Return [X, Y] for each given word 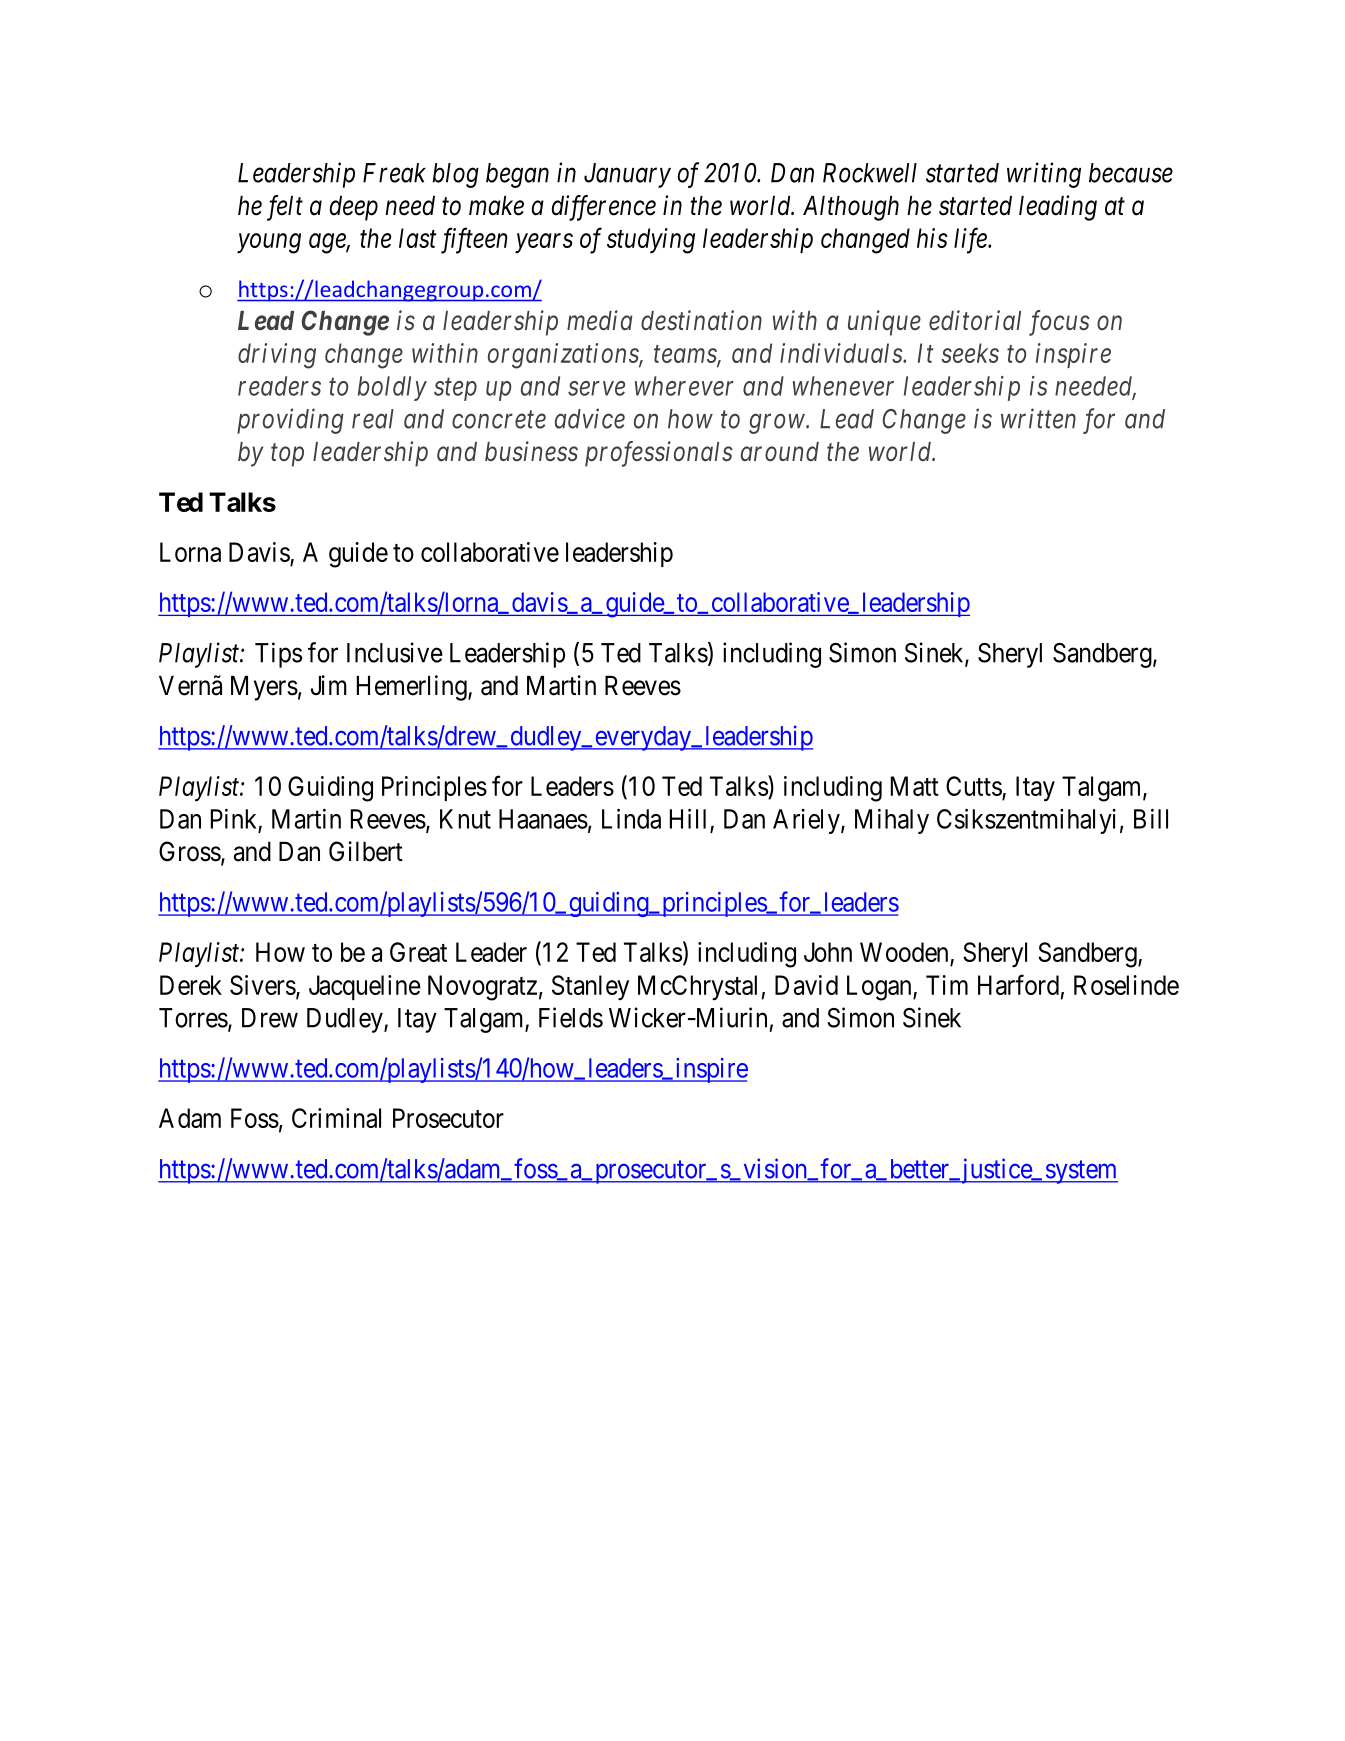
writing [1044, 175]
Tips [278, 655]
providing [290, 421]
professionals [659, 454]
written [1038, 418]
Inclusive [395, 652]
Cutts [974, 787]
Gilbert [366, 851]
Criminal [336, 1118]
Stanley [590, 988]
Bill [1151, 819]
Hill [688, 818]
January [627, 175]
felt [285, 208]
